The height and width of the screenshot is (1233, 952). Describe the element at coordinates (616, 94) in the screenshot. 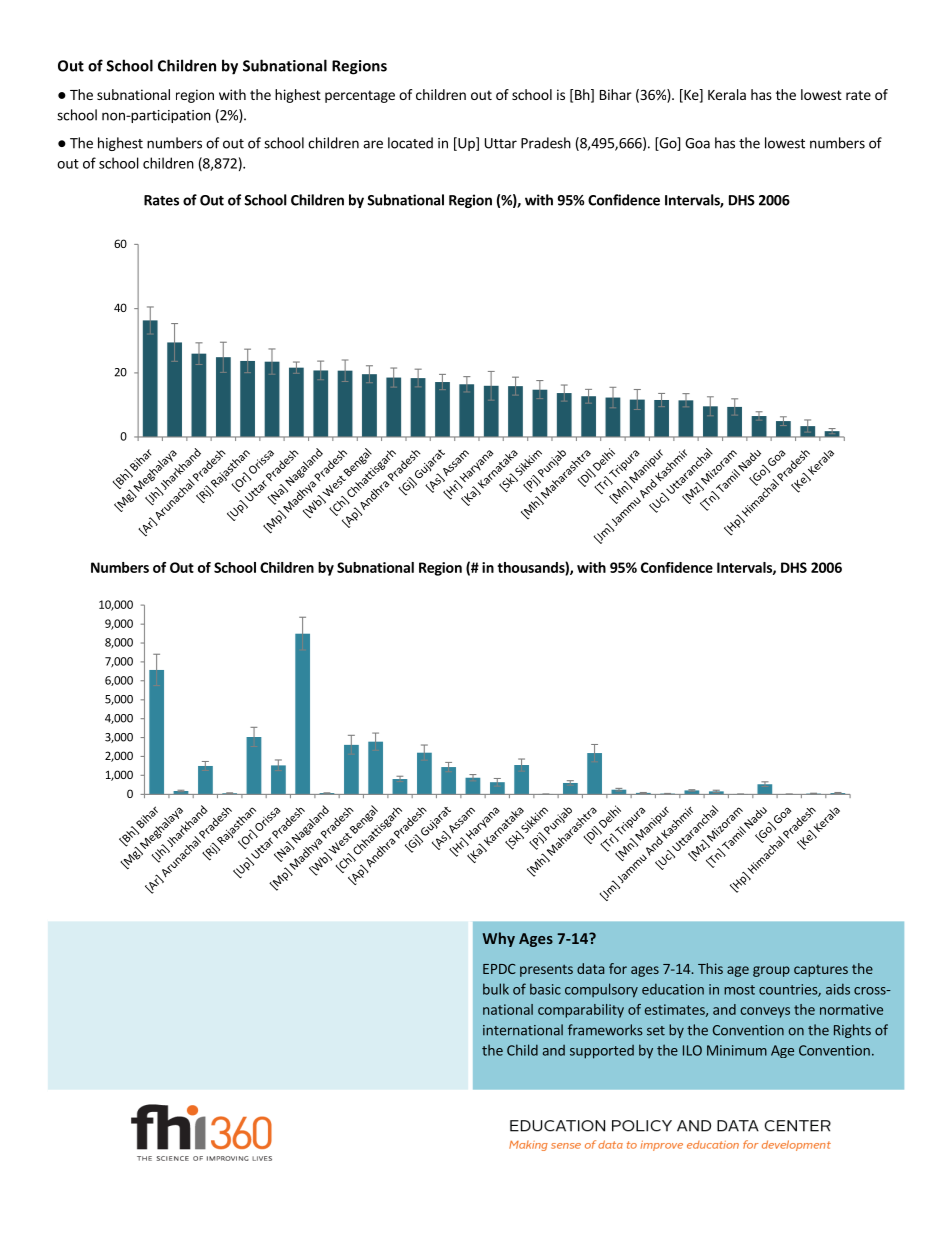

I see `Bihar` at that location.
